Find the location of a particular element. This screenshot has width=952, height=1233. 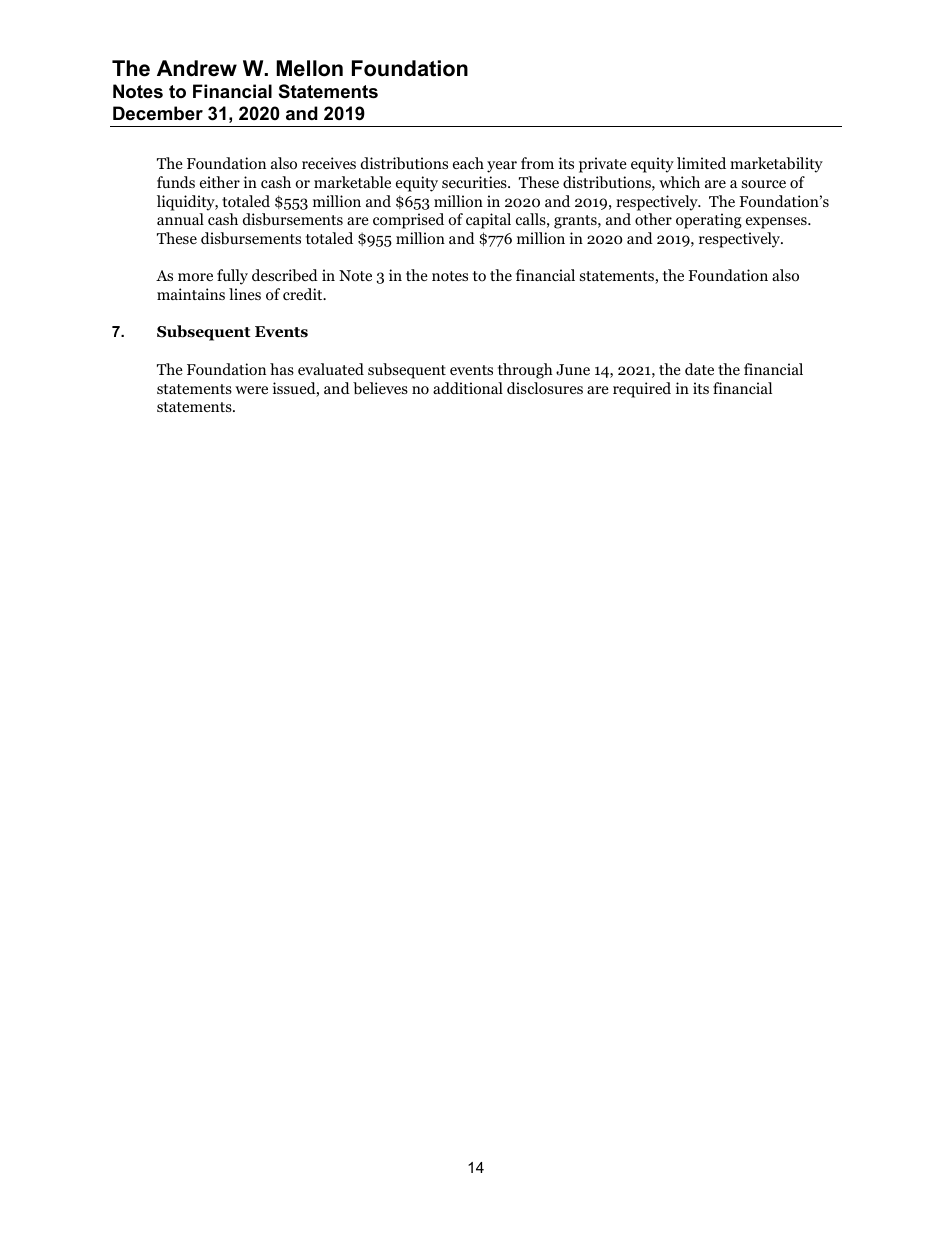

limited is located at coordinates (701, 163).
